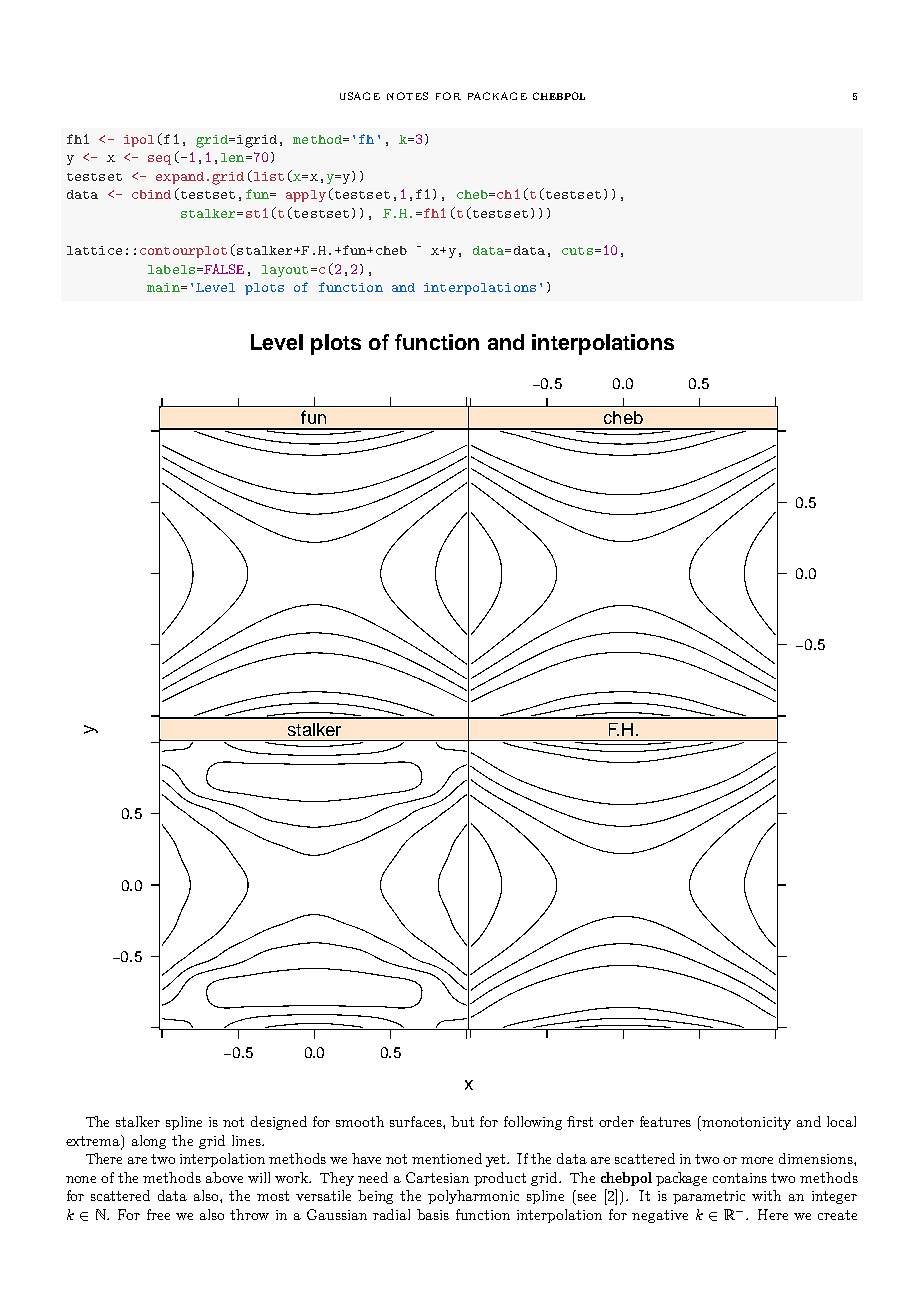  Describe the element at coordinates (158, 1214) in the image. I see `free` at that location.
